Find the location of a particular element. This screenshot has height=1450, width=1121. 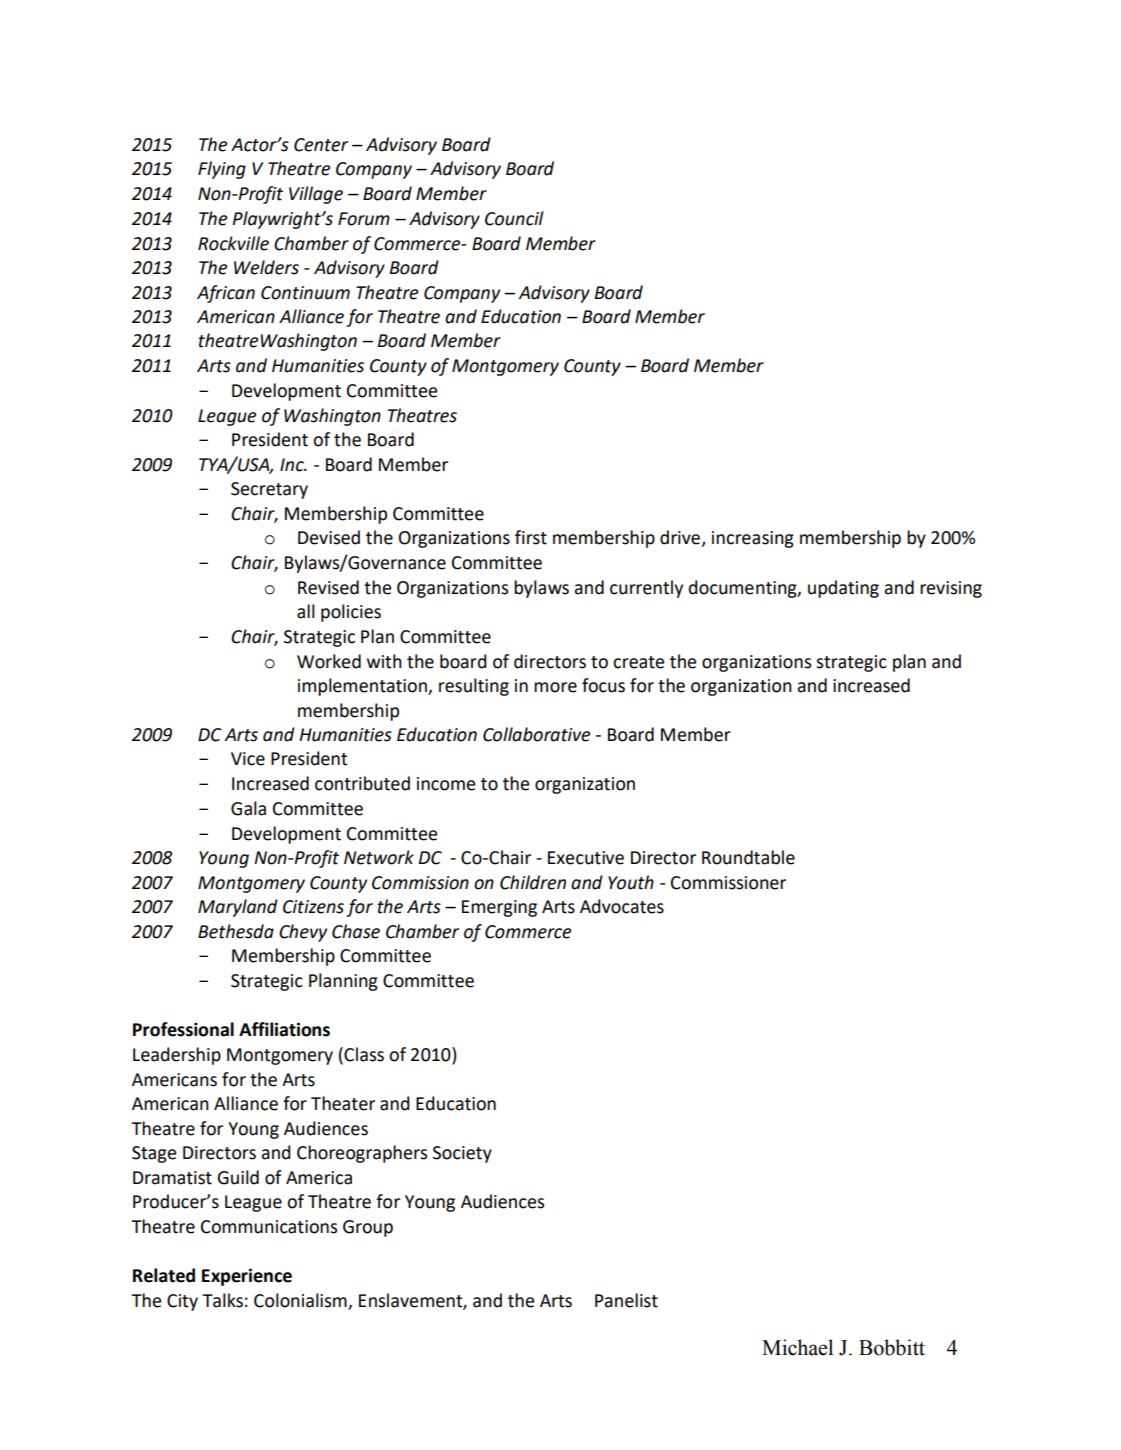

Advocates is located at coordinates (622, 906).
